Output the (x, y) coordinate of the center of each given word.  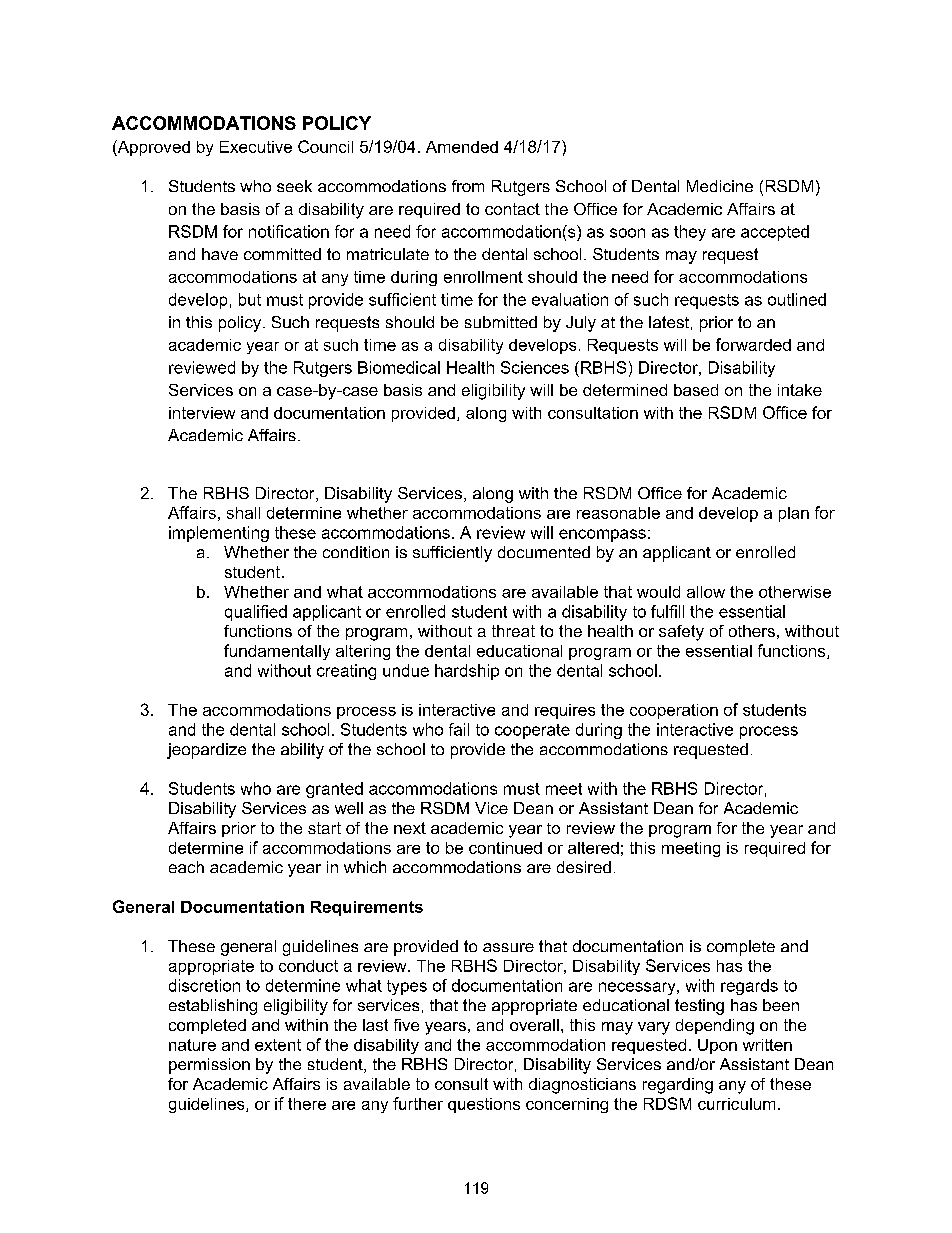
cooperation (674, 711)
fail (459, 729)
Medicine (720, 186)
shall (243, 513)
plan (794, 514)
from (468, 186)
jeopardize (206, 751)
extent (278, 1045)
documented (544, 552)
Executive (256, 147)
